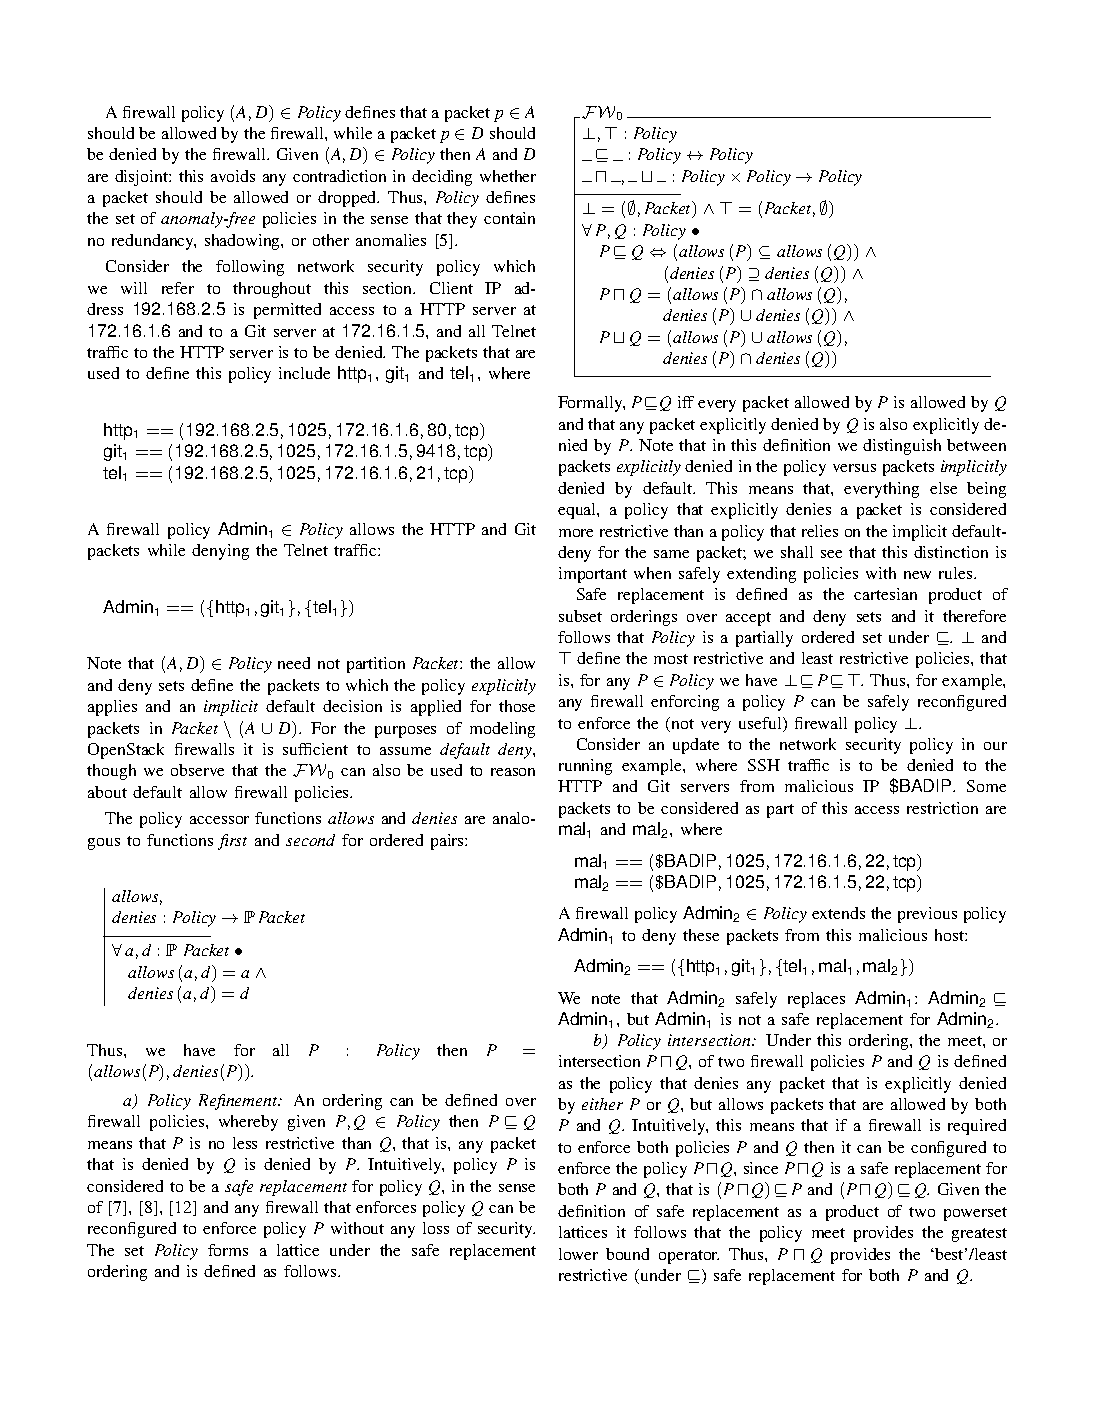 The height and width of the document is (1417, 1095). Describe the element at coordinates (979, 1235) in the document. I see `greatest` at that location.
